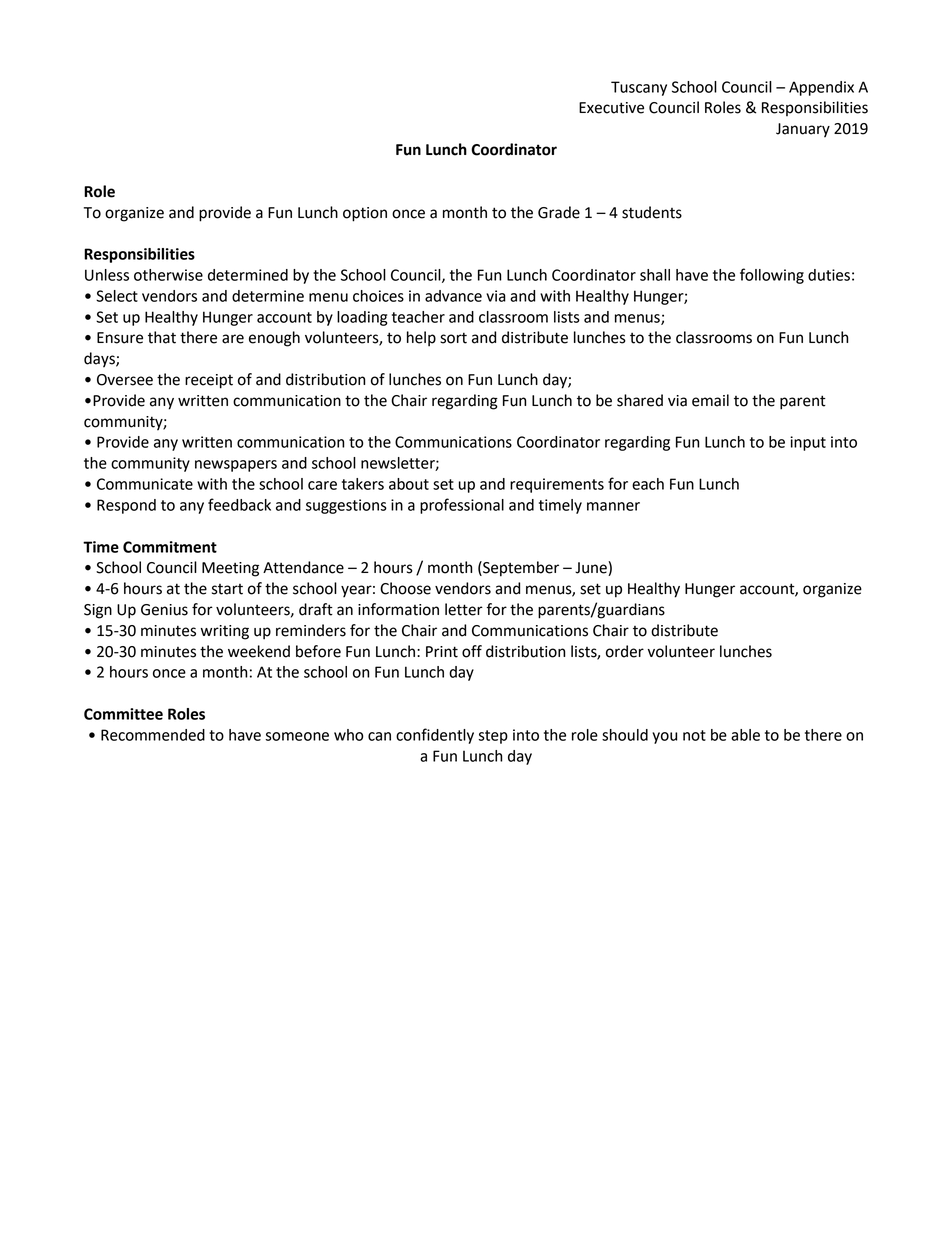  I want to click on receipt, so click(209, 381).
